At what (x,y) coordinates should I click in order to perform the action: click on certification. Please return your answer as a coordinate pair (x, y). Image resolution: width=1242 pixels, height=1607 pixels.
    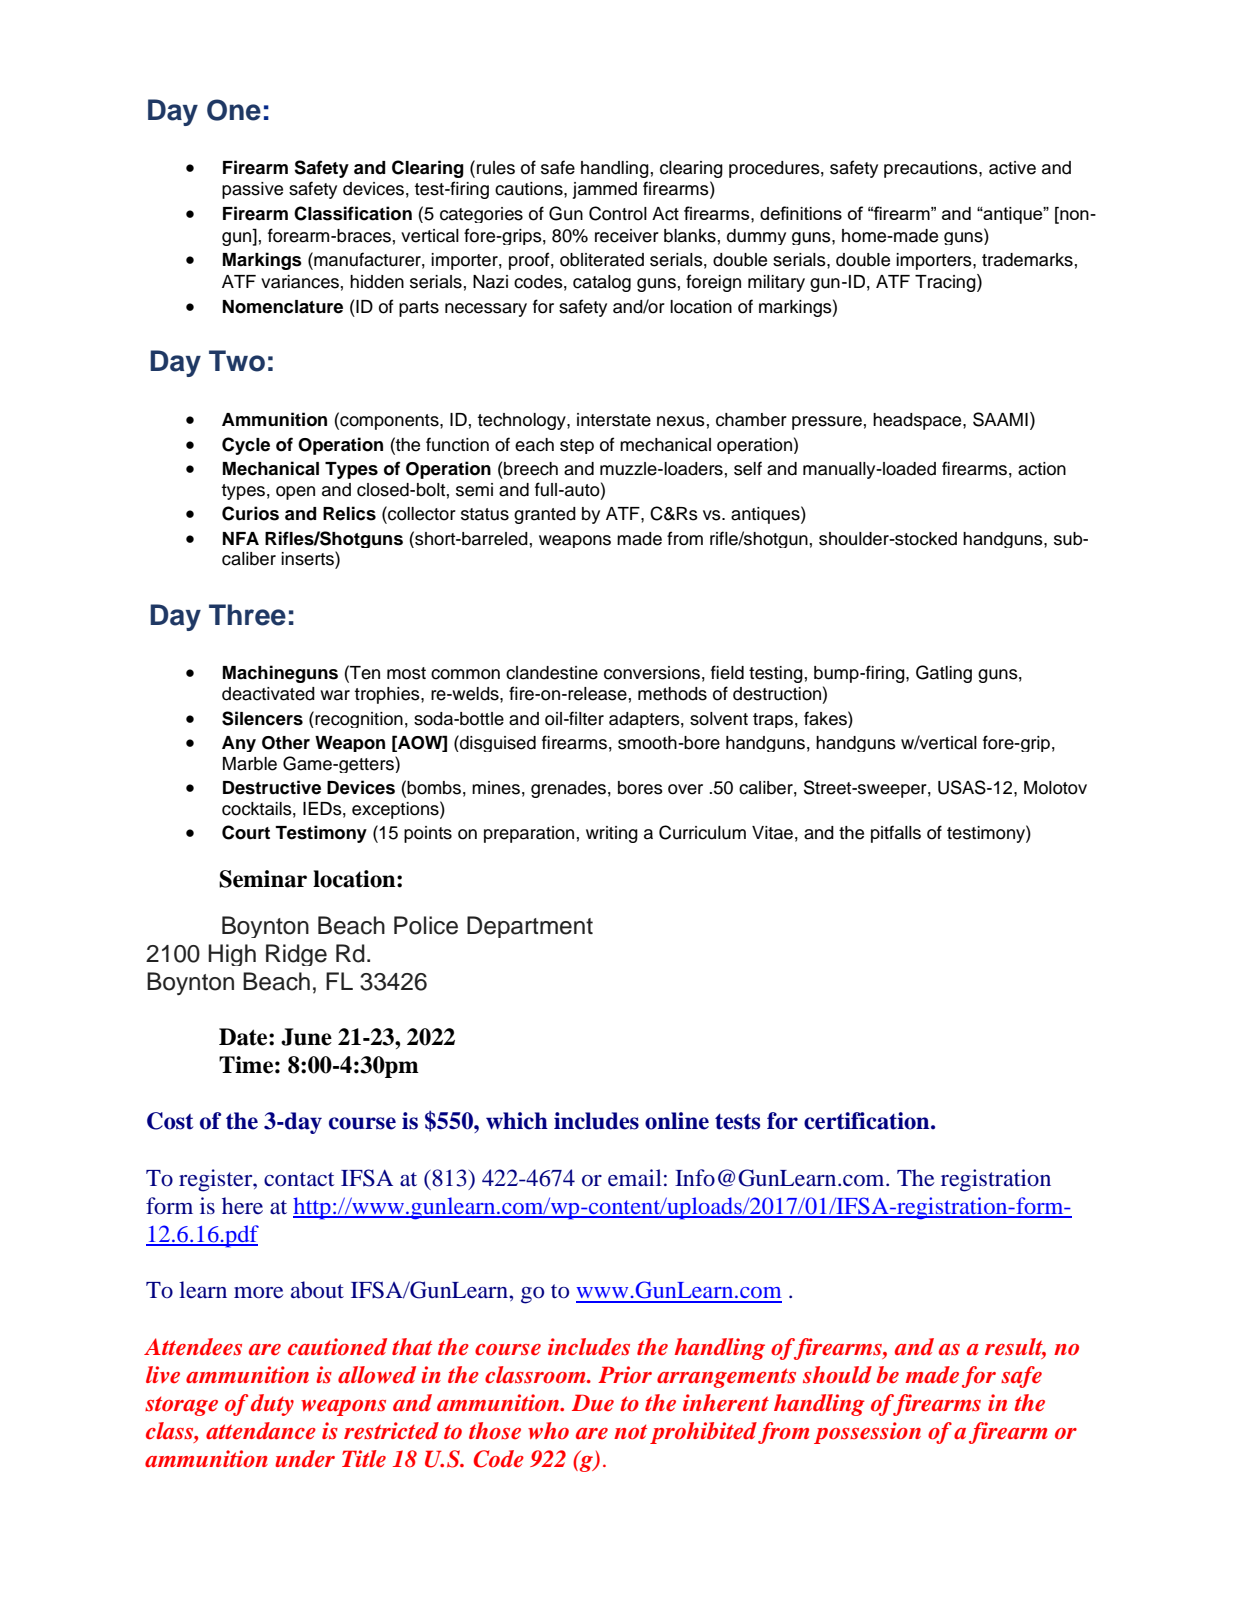
    Looking at the image, I should click on (868, 1121).
